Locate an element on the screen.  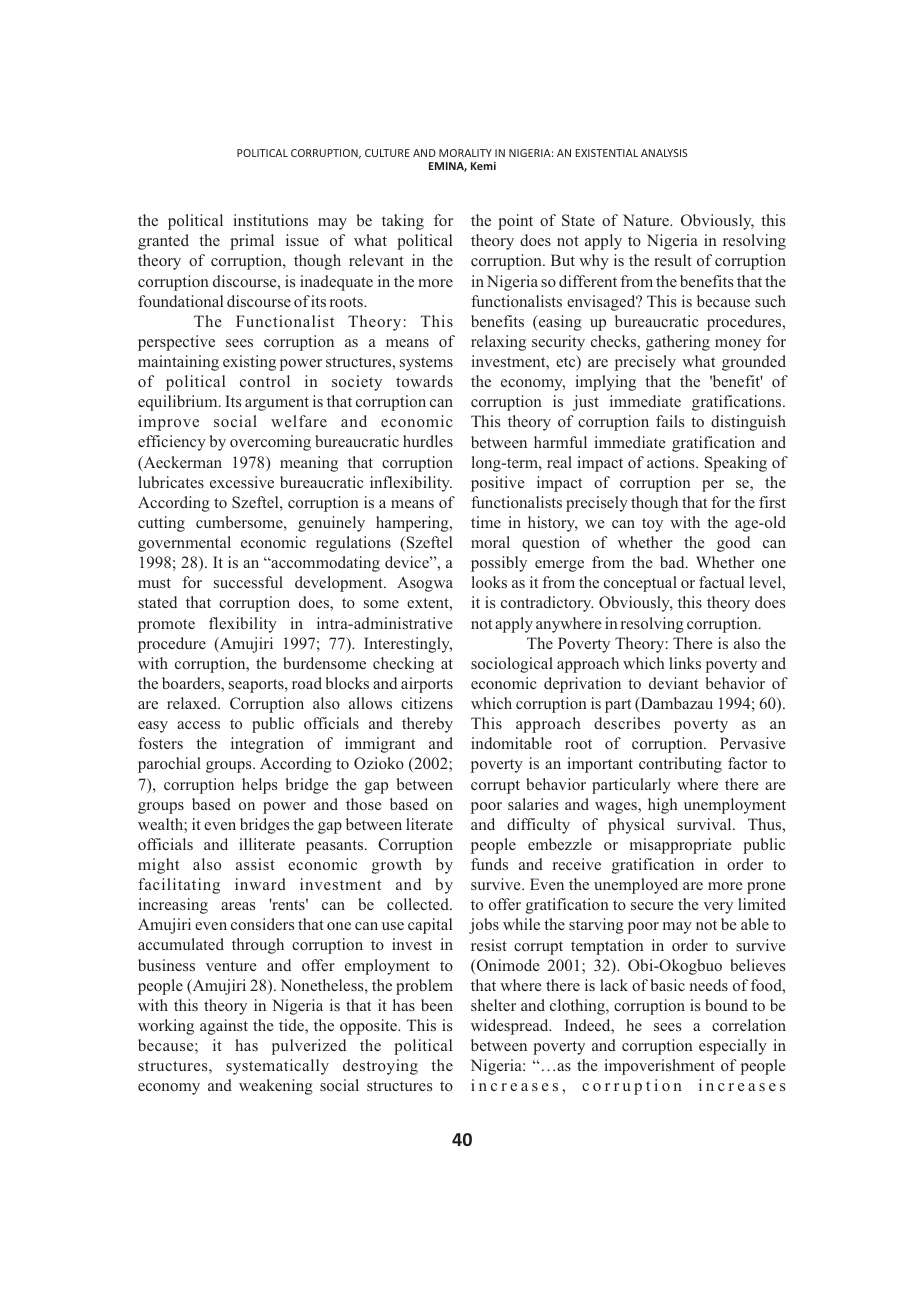
citizens is located at coordinates (427, 703).
